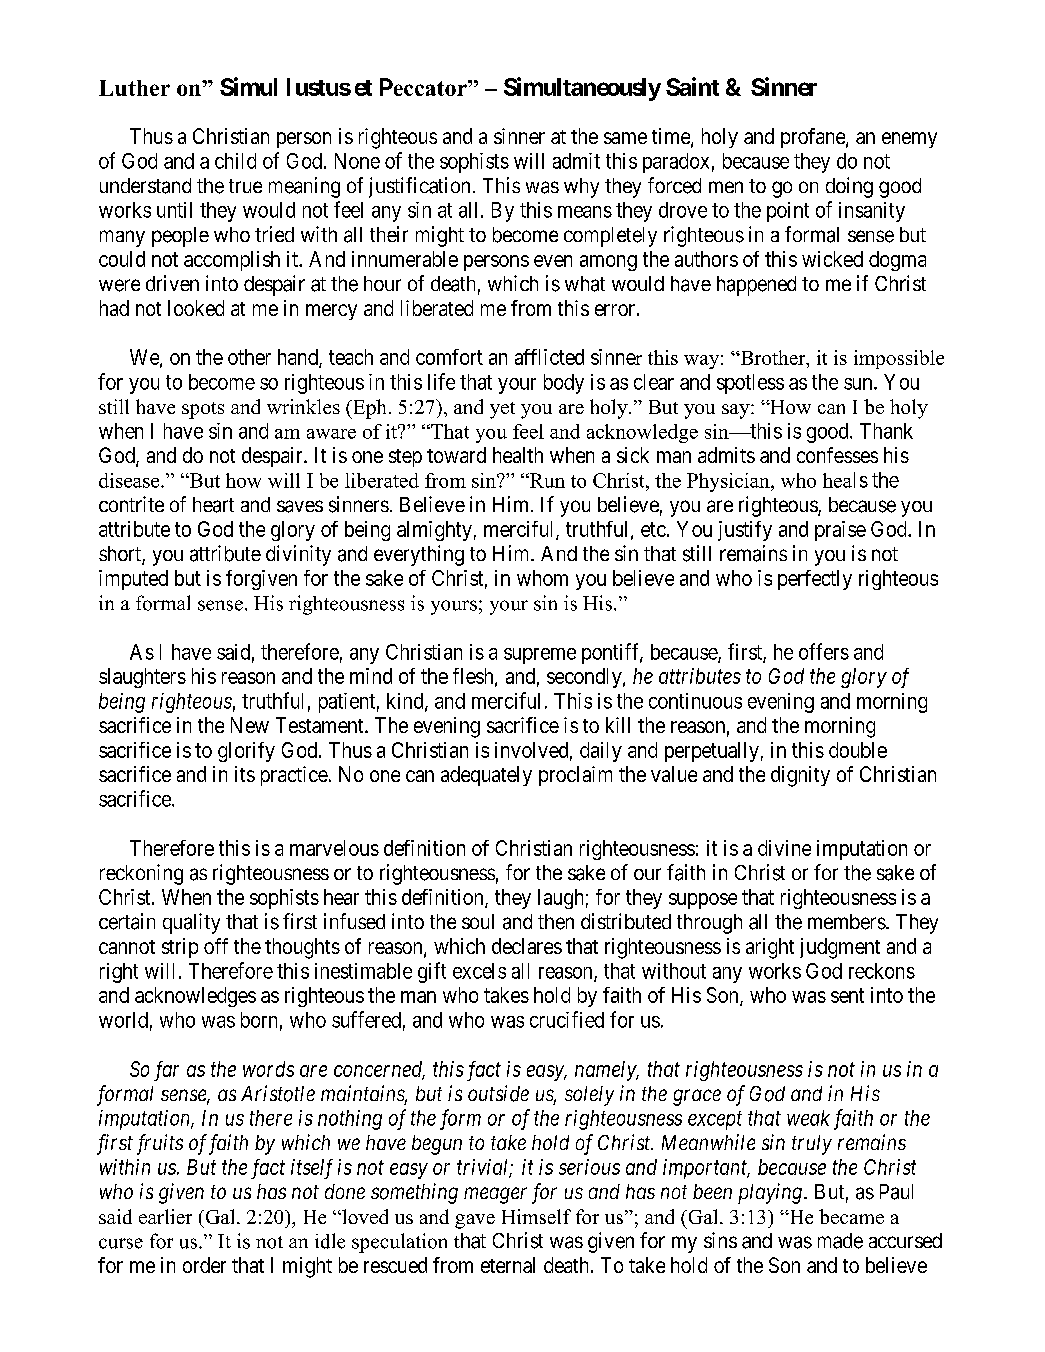 Image resolution: width=1045 pixels, height=1352 pixels. I want to click on why, so click(581, 188).
